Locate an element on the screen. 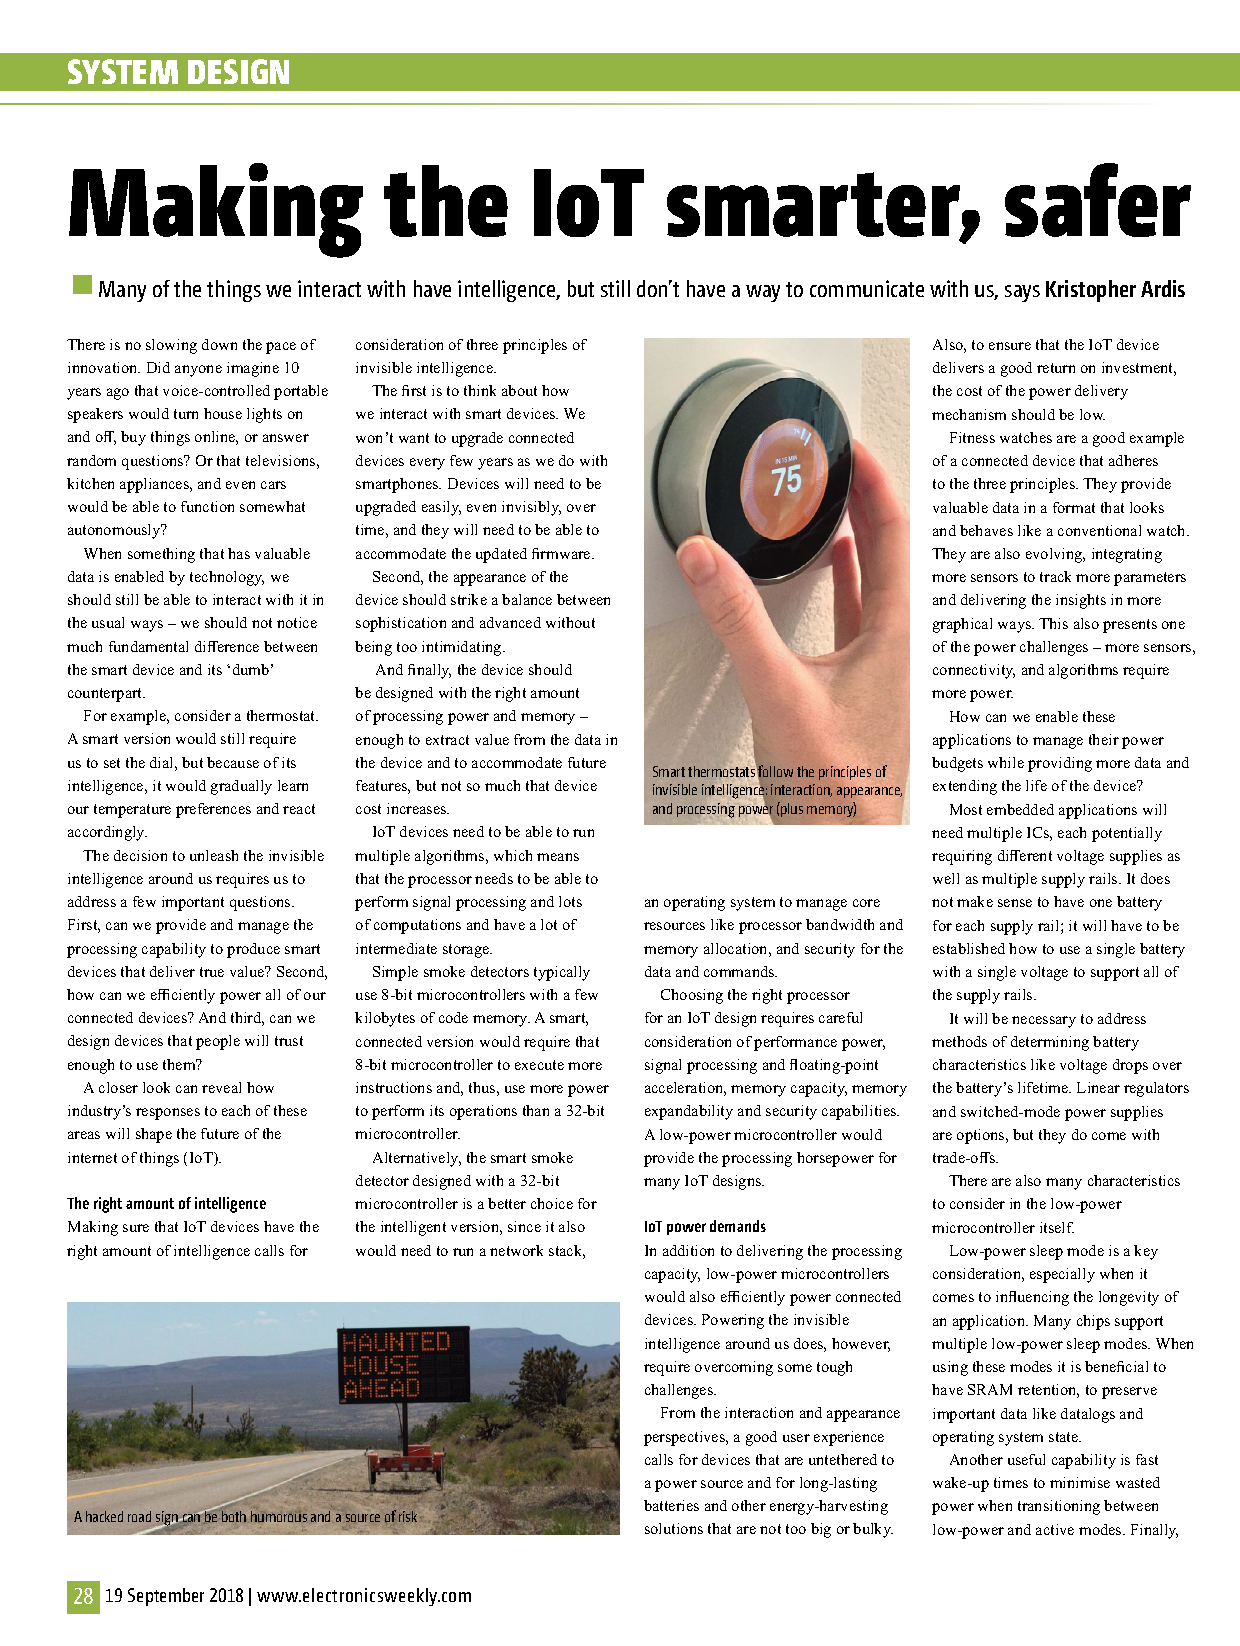 The height and width of the screenshot is (1646, 1240). balance is located at coordinates (527, 599).
